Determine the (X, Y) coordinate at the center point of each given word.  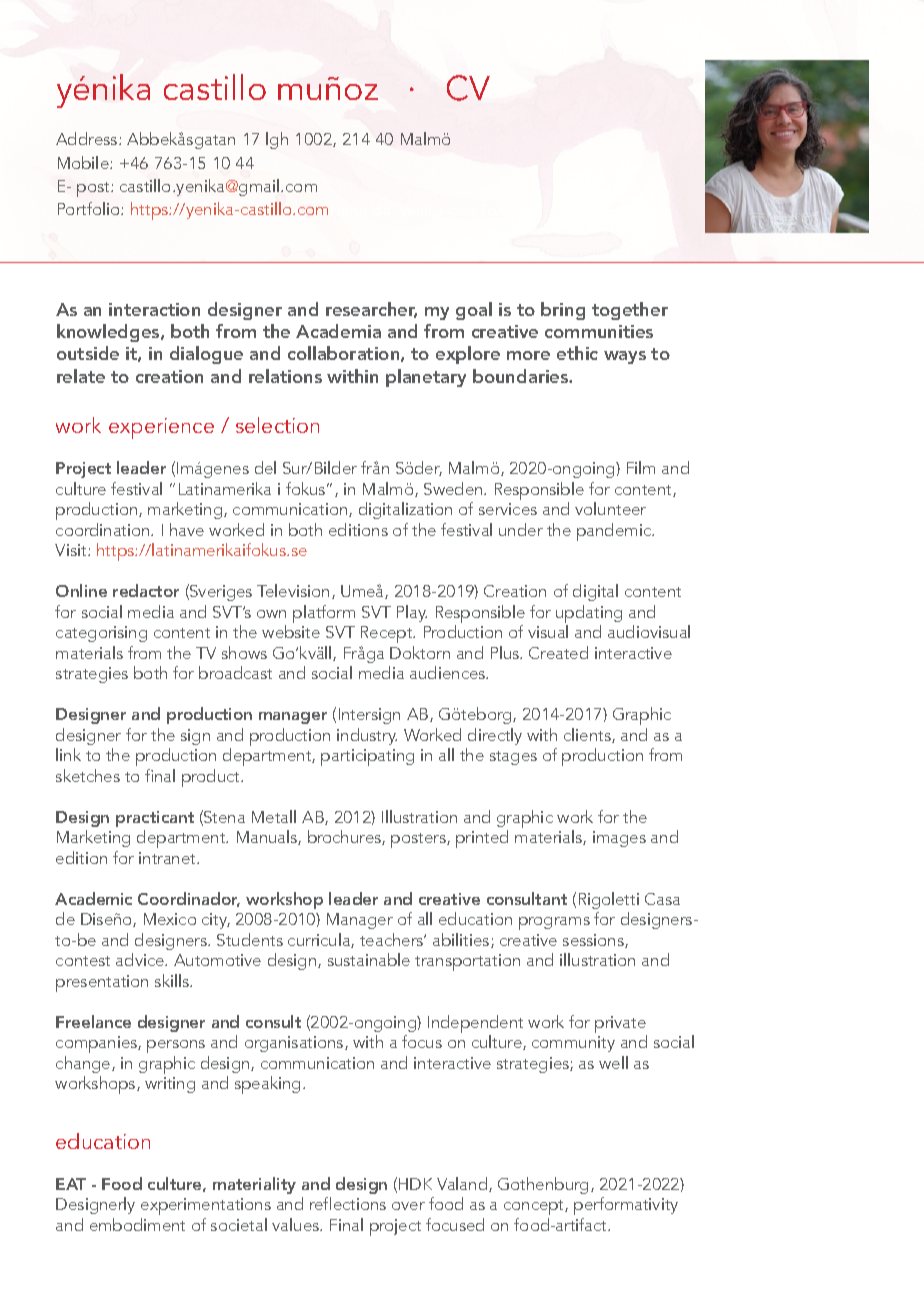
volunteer (610, 508)
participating (367, 757)
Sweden (454, 488)
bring (563, 311)
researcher (371, 310)
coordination (104, 529)
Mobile (84, 162)
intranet (169, 858)
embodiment (137, 1224)
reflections (348, 1203)
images (619, 839)
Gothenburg (543, 1185)
